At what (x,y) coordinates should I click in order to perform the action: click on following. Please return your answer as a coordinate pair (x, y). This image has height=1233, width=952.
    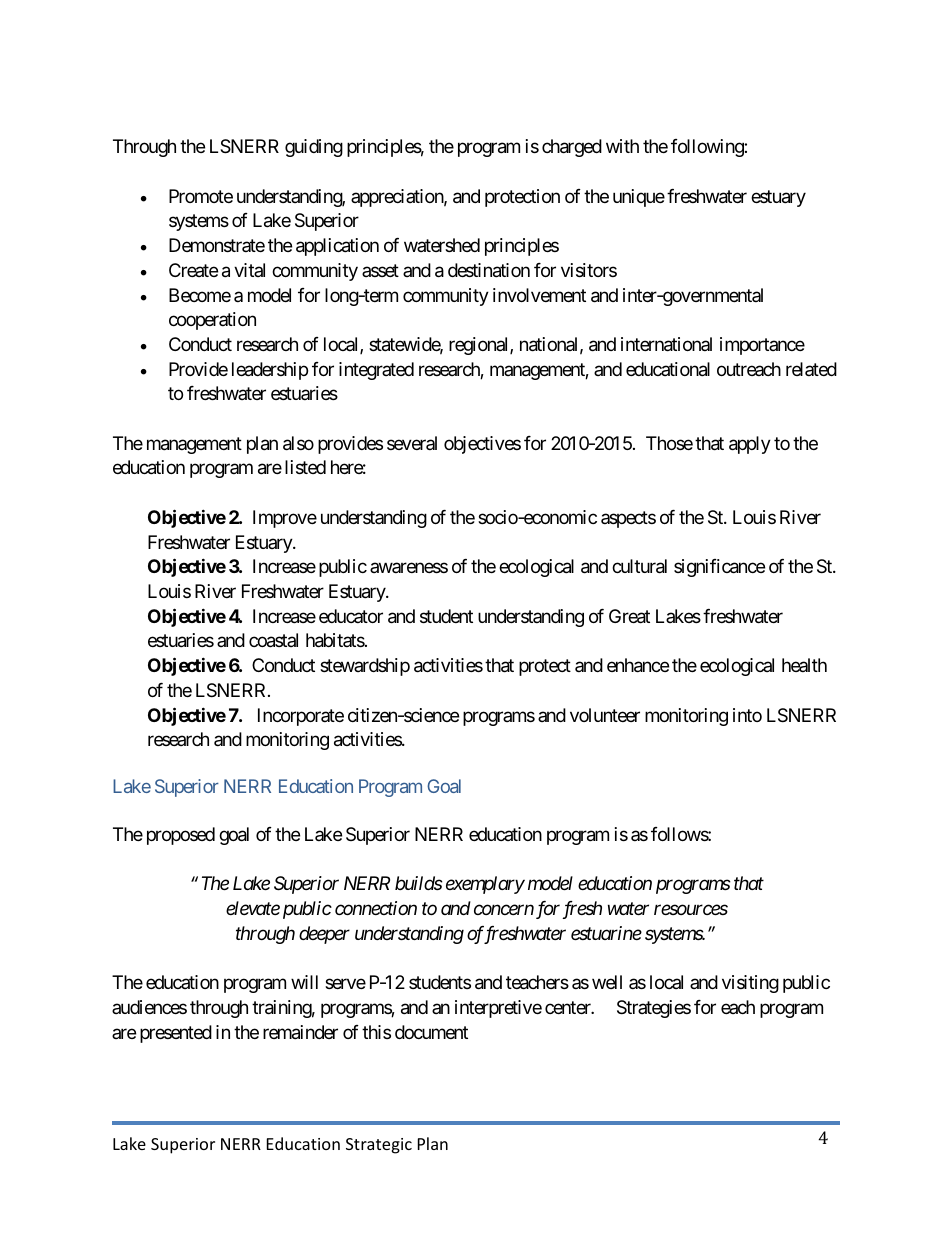
    Looking at the image, I should click on (708, 148).
